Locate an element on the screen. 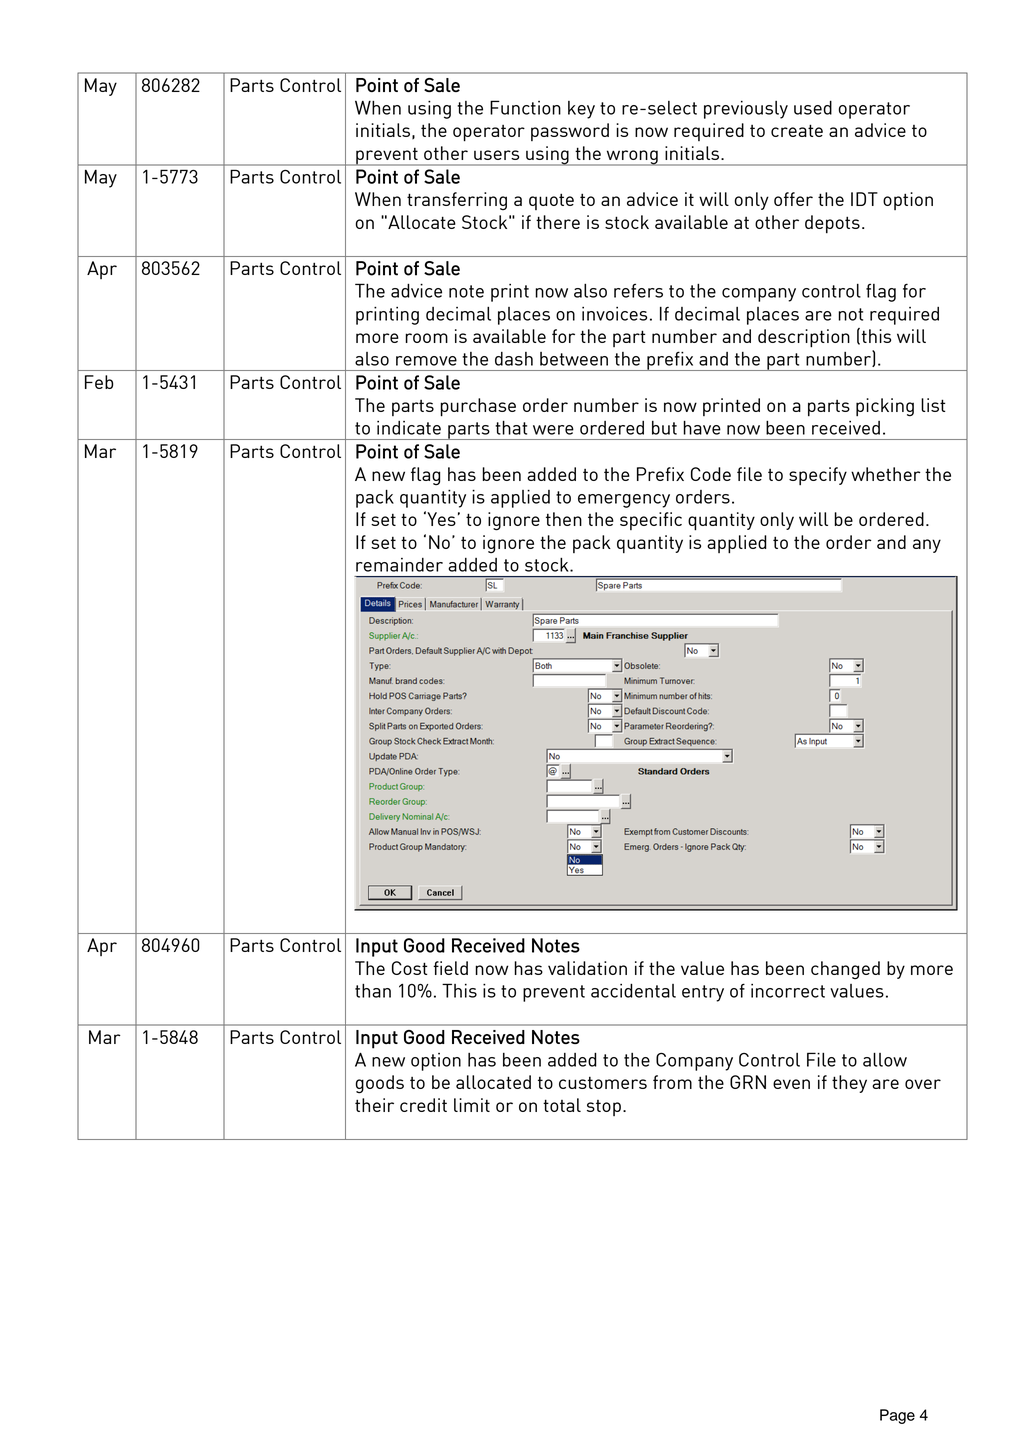 This screenshot has width=1023, height=1447. changed is located at coordinates (845, 970).
